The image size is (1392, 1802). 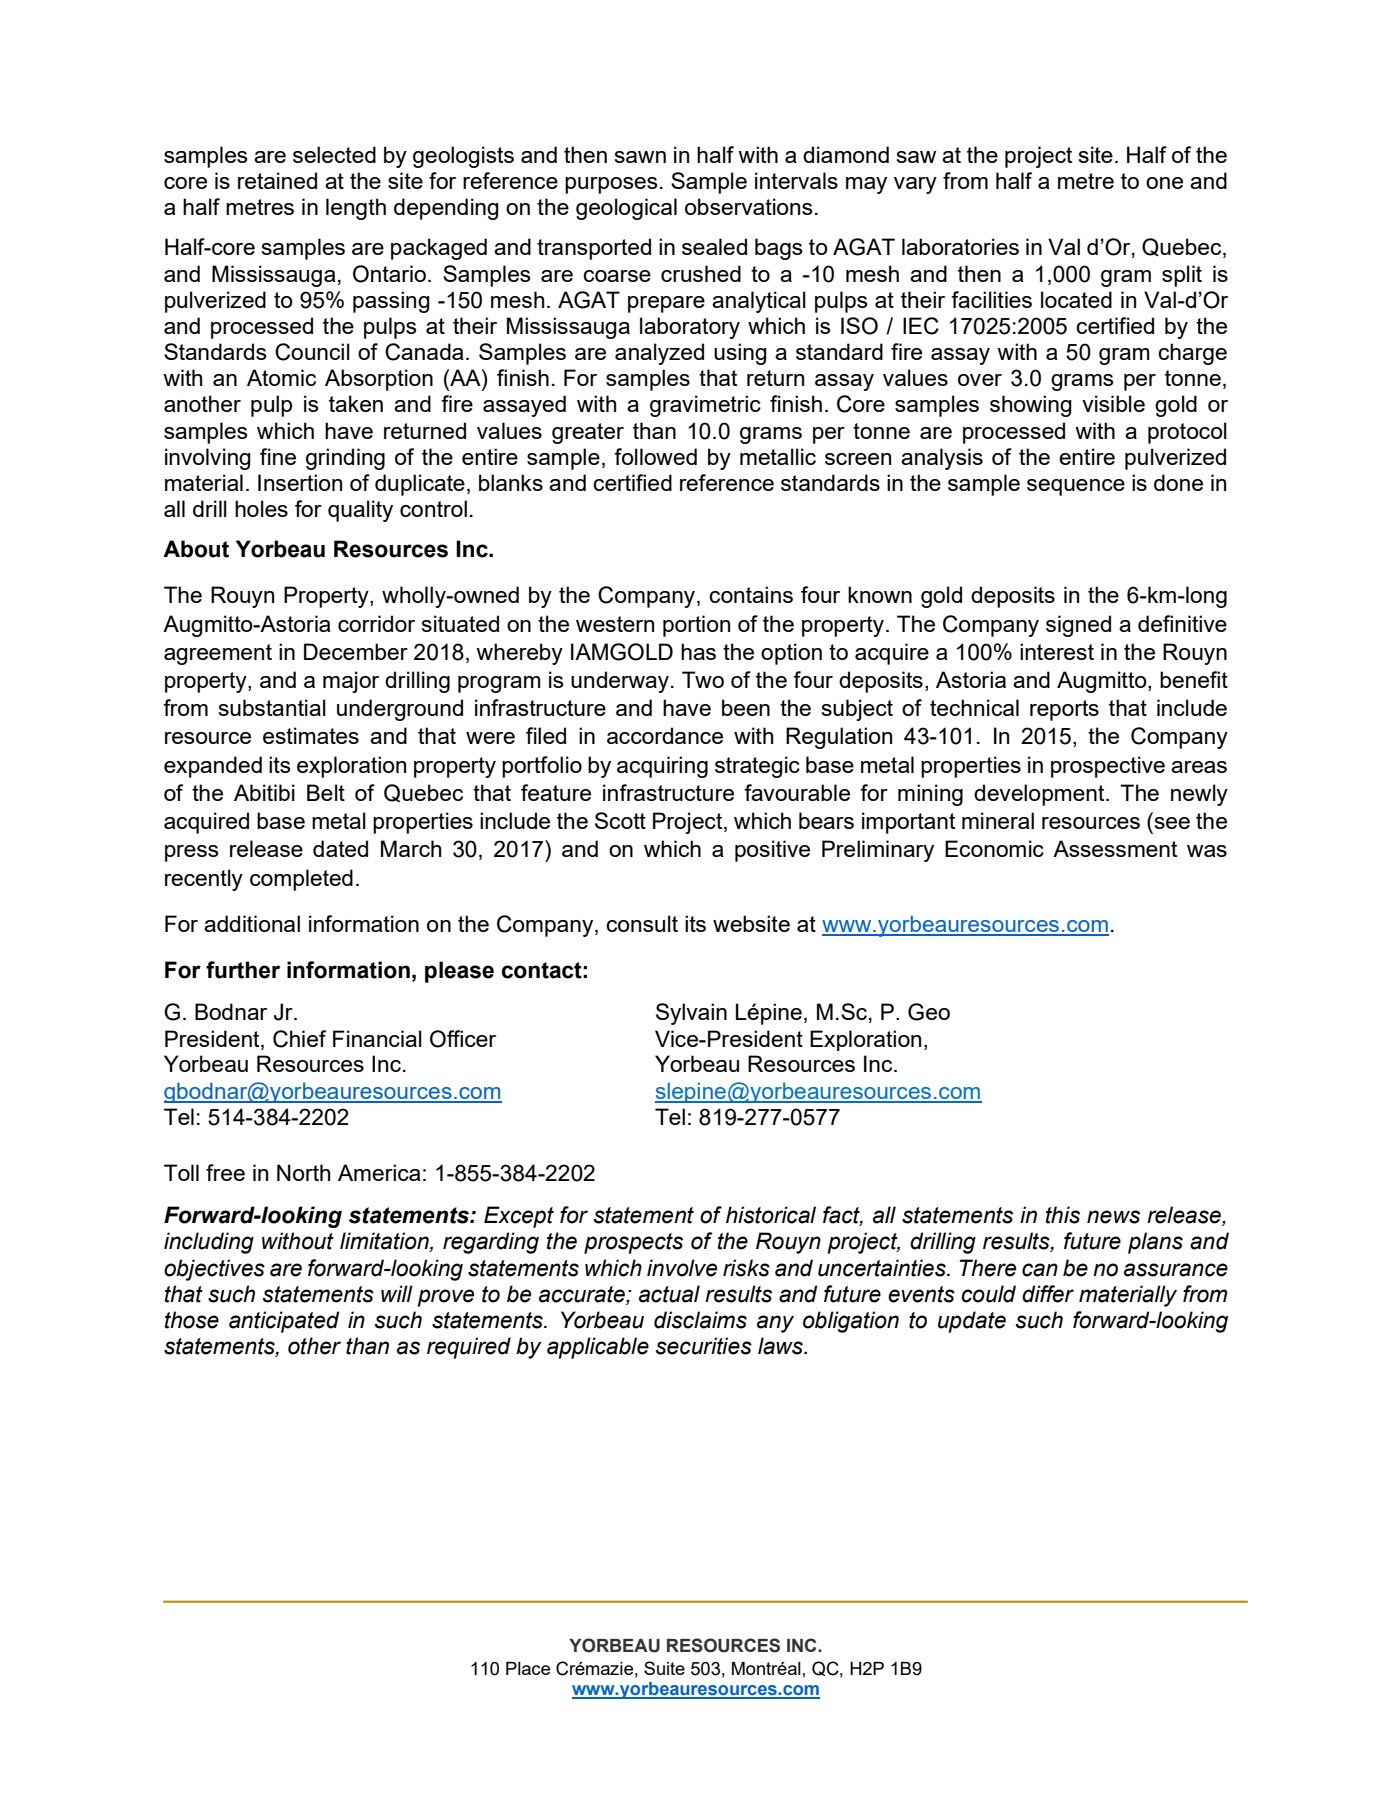 What do you see at coordinates (277, 180) in the document?
I see `retained` at bounding box center [277, 180].
